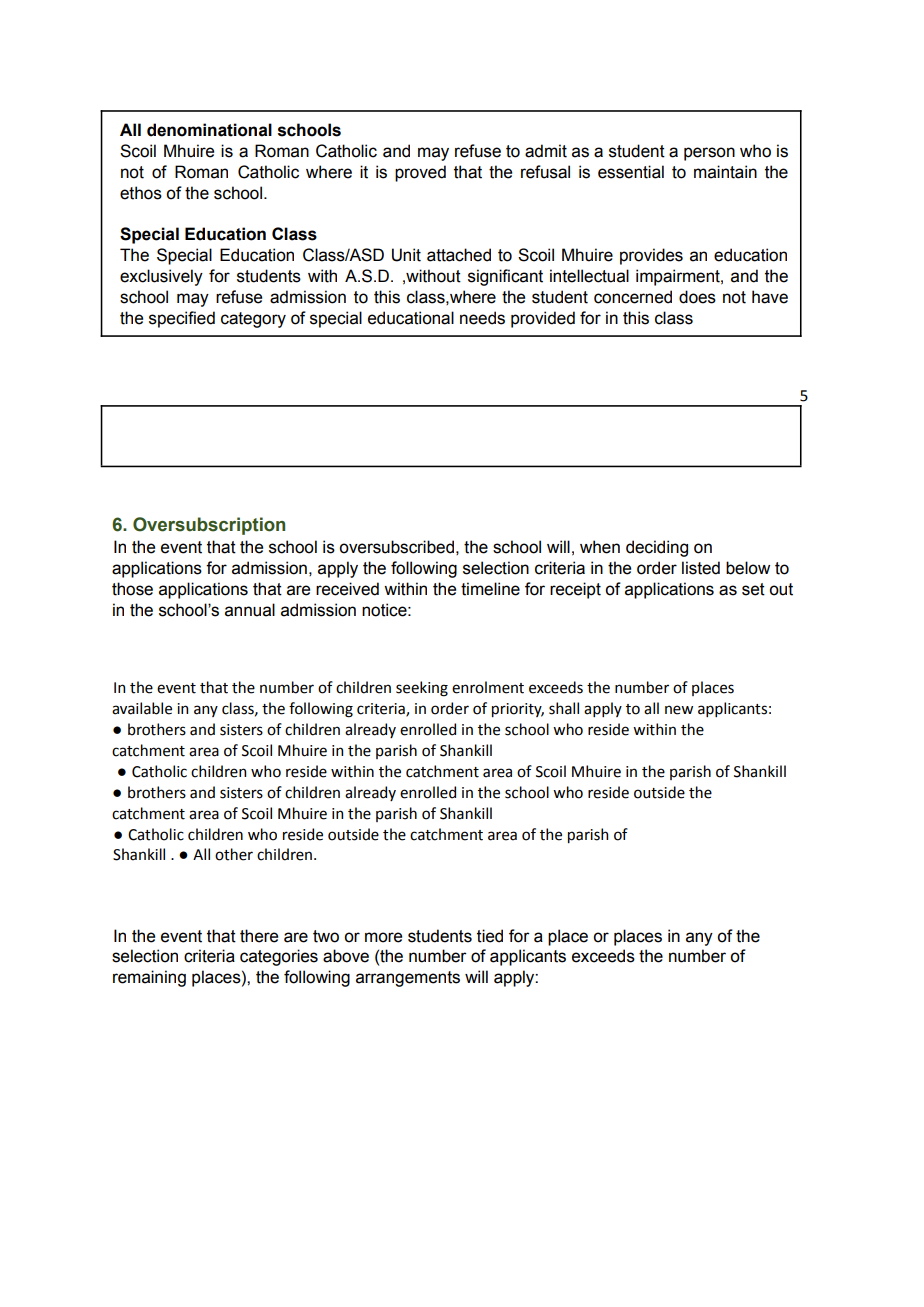  Describe the element at coordinates (396, 547) in the document. I see `oversubscribed` at that location.
